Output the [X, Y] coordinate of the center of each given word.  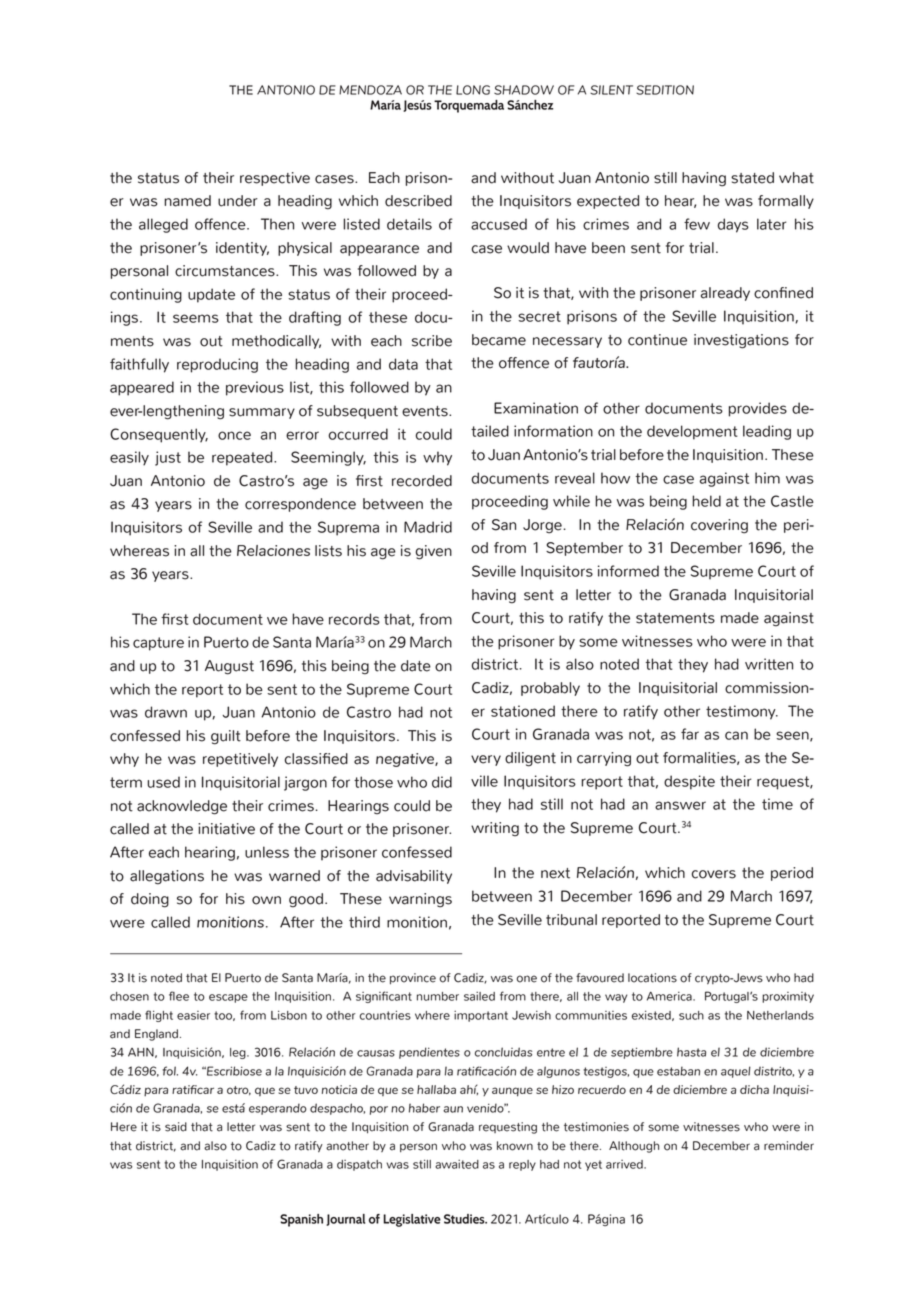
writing [495, 829]
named [187, 201]
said [176, 1127]
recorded [422, 481]
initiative [226, 829]
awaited [457, 1164]
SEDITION [665, 90]
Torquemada [469, 106]
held [706, 501]
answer [680, 805]
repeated [243, 458]
